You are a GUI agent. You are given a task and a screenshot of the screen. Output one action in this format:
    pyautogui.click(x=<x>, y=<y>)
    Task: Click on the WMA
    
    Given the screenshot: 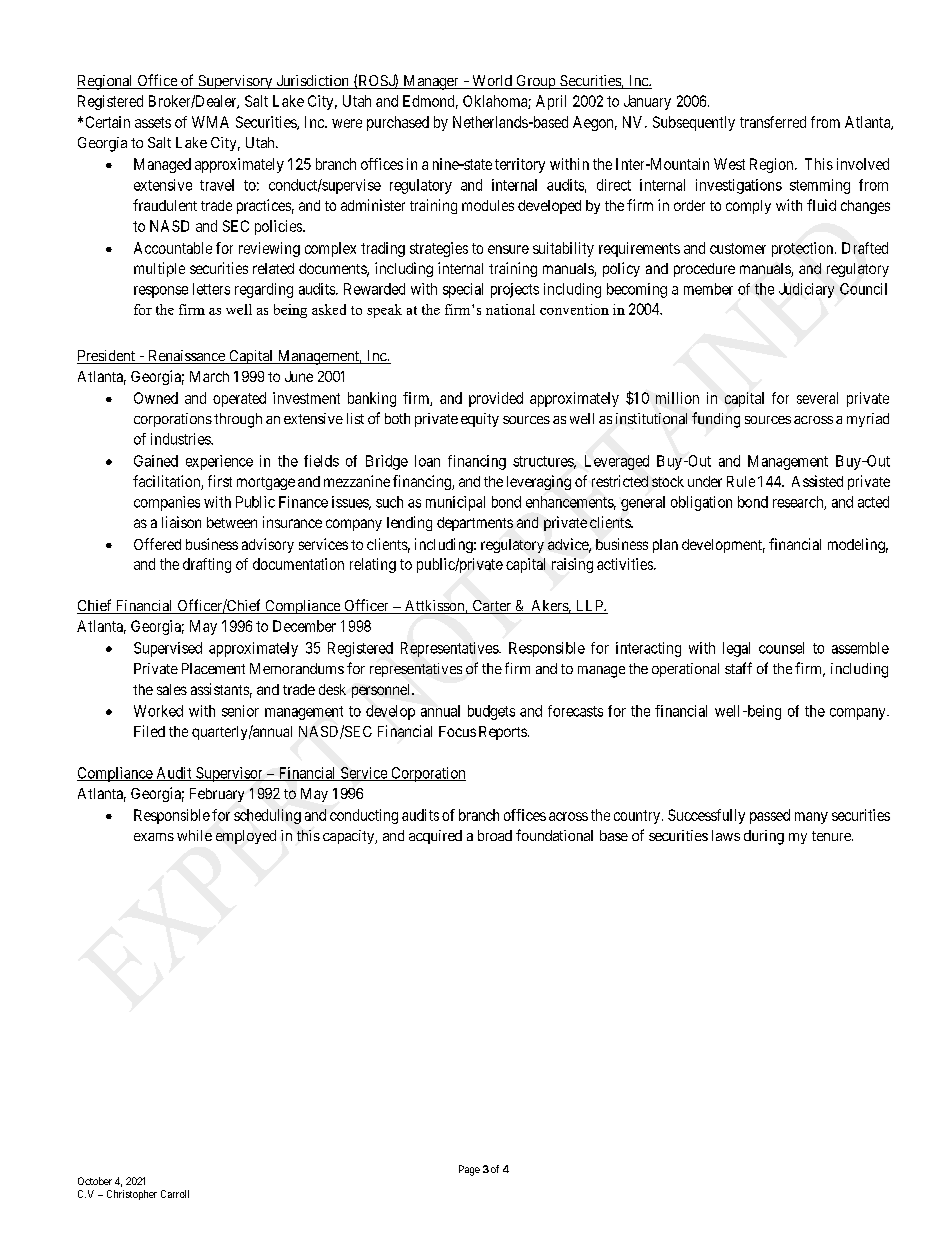 What is the action you would take?
    pyautogui.click(x=210, y=122)
